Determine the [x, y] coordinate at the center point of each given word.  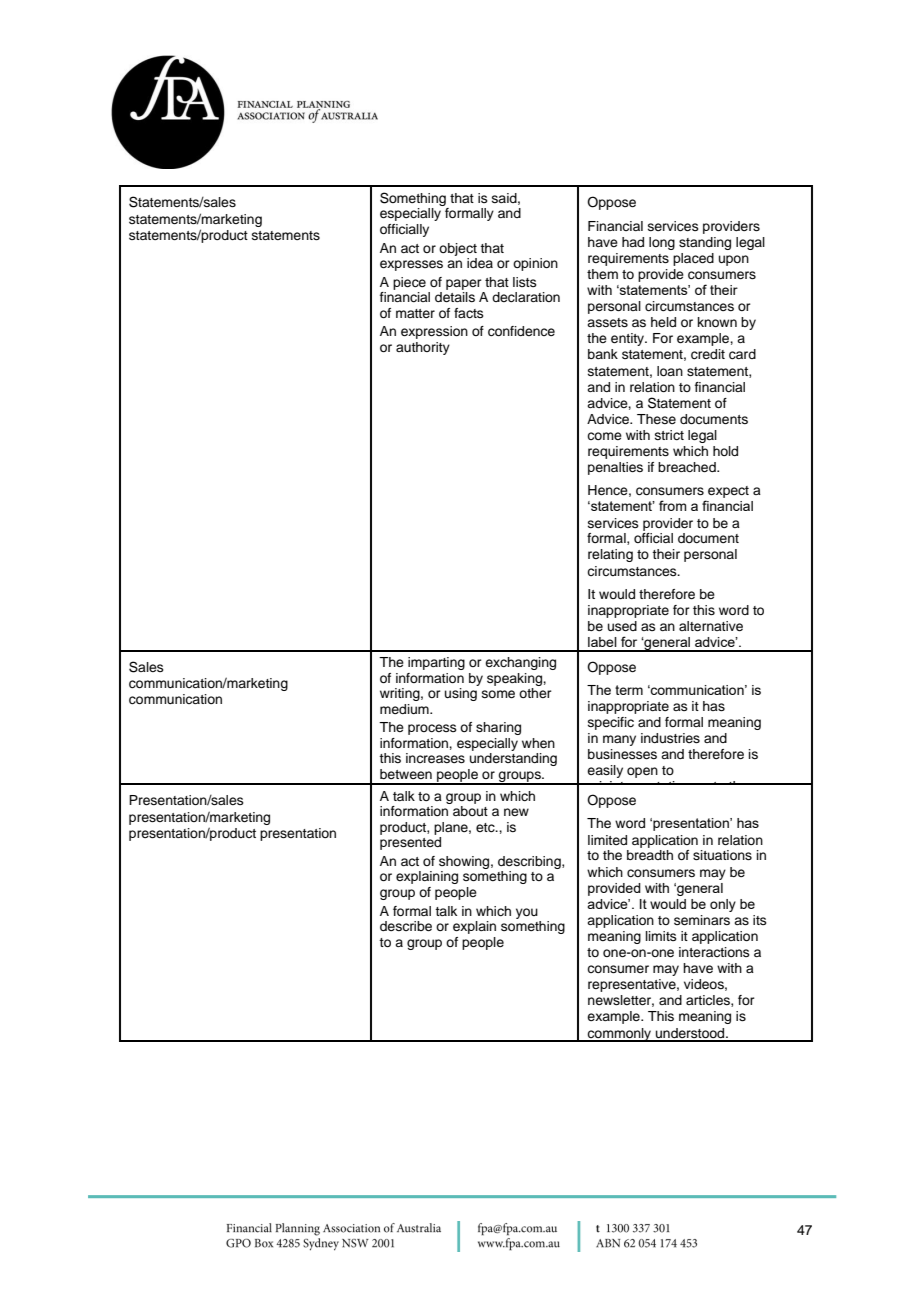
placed [693, 259]
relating [610, 555]
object [458, 249]
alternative [711, 626]
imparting [436, 663]
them [602, 274]
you [527, 913]
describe [406, 926]
